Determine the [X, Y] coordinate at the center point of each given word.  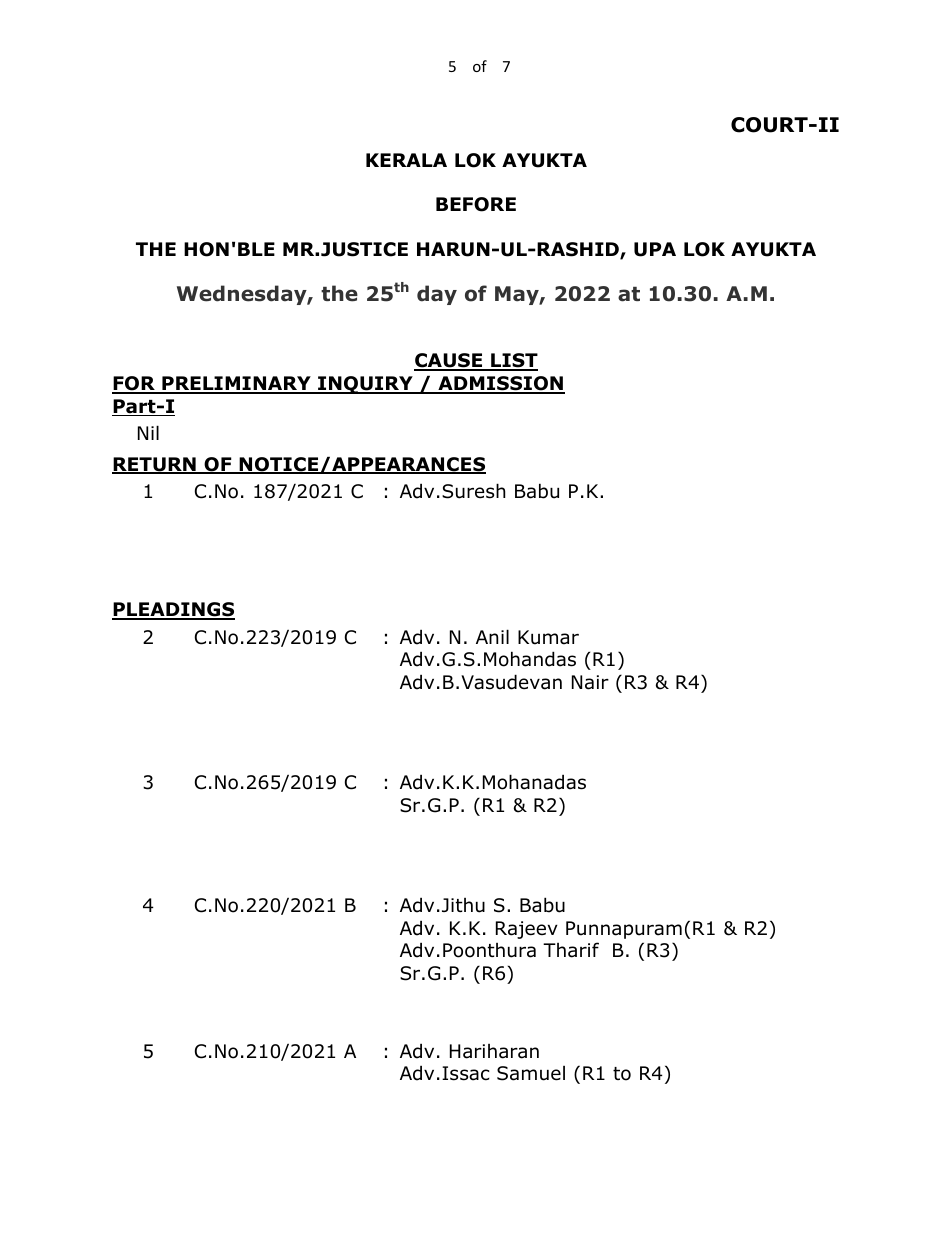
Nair [590, 682]
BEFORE [476, 204]
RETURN [155, 465]
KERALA [406, 160]
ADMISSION [500, 384]
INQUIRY [365, 385]
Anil [492, 636]
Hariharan [494, 1051]
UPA [655, 249]
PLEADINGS [173, 610]
